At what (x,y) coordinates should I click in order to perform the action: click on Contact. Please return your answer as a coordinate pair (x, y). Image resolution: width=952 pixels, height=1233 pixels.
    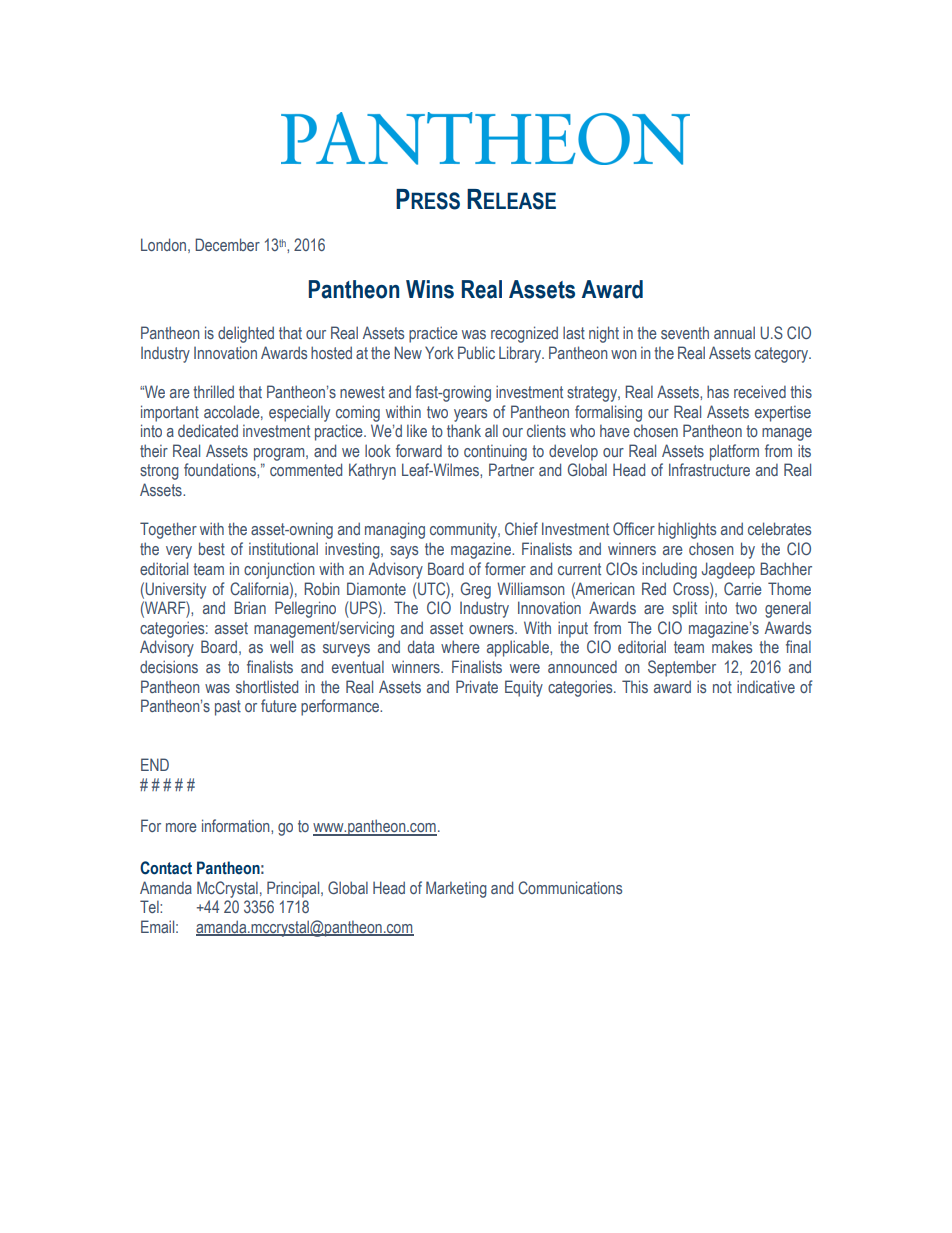
    Looking at the image, I should click on (166, 868).
